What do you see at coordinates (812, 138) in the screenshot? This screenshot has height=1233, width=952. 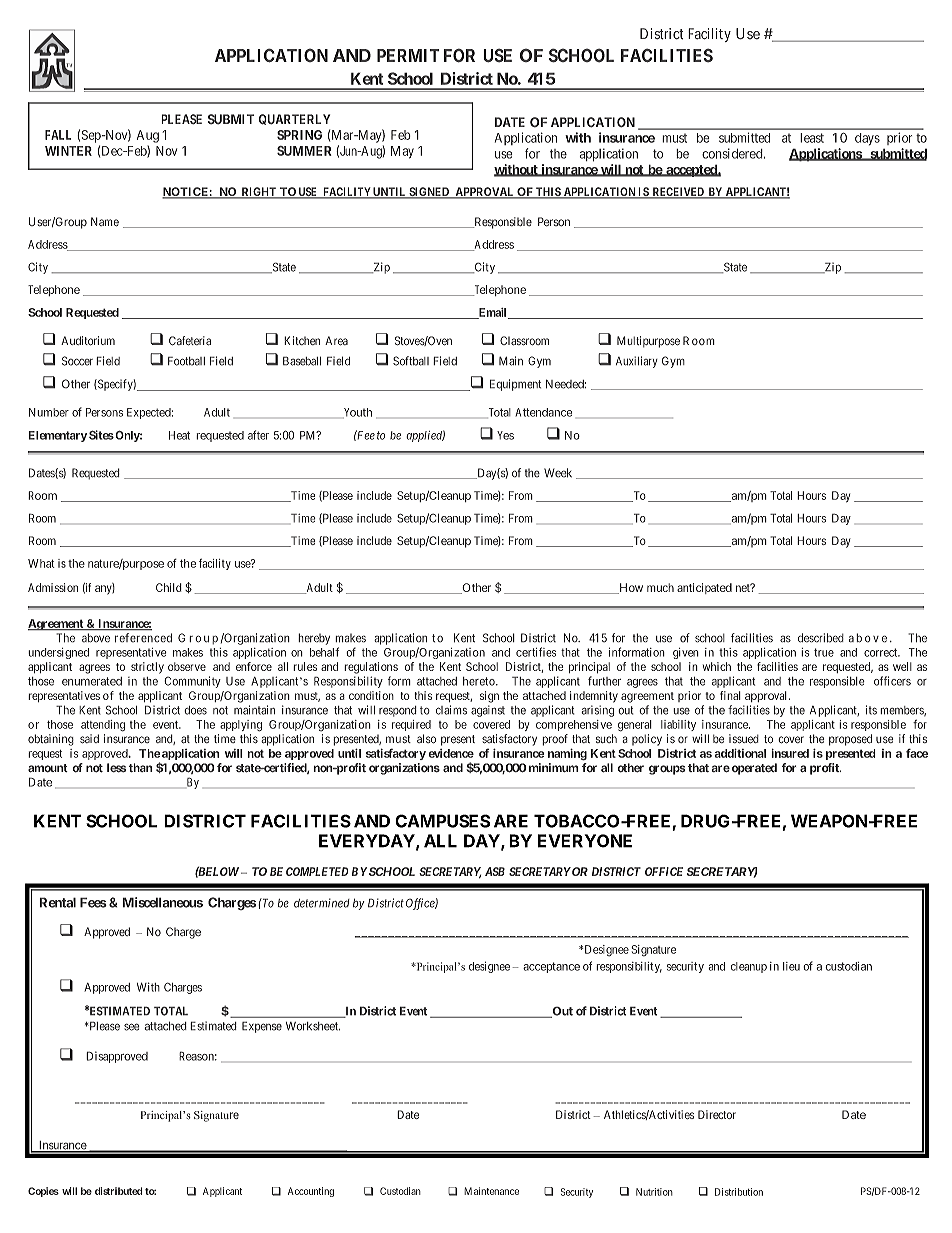 I see `least` at bounding box center [812, 138].
